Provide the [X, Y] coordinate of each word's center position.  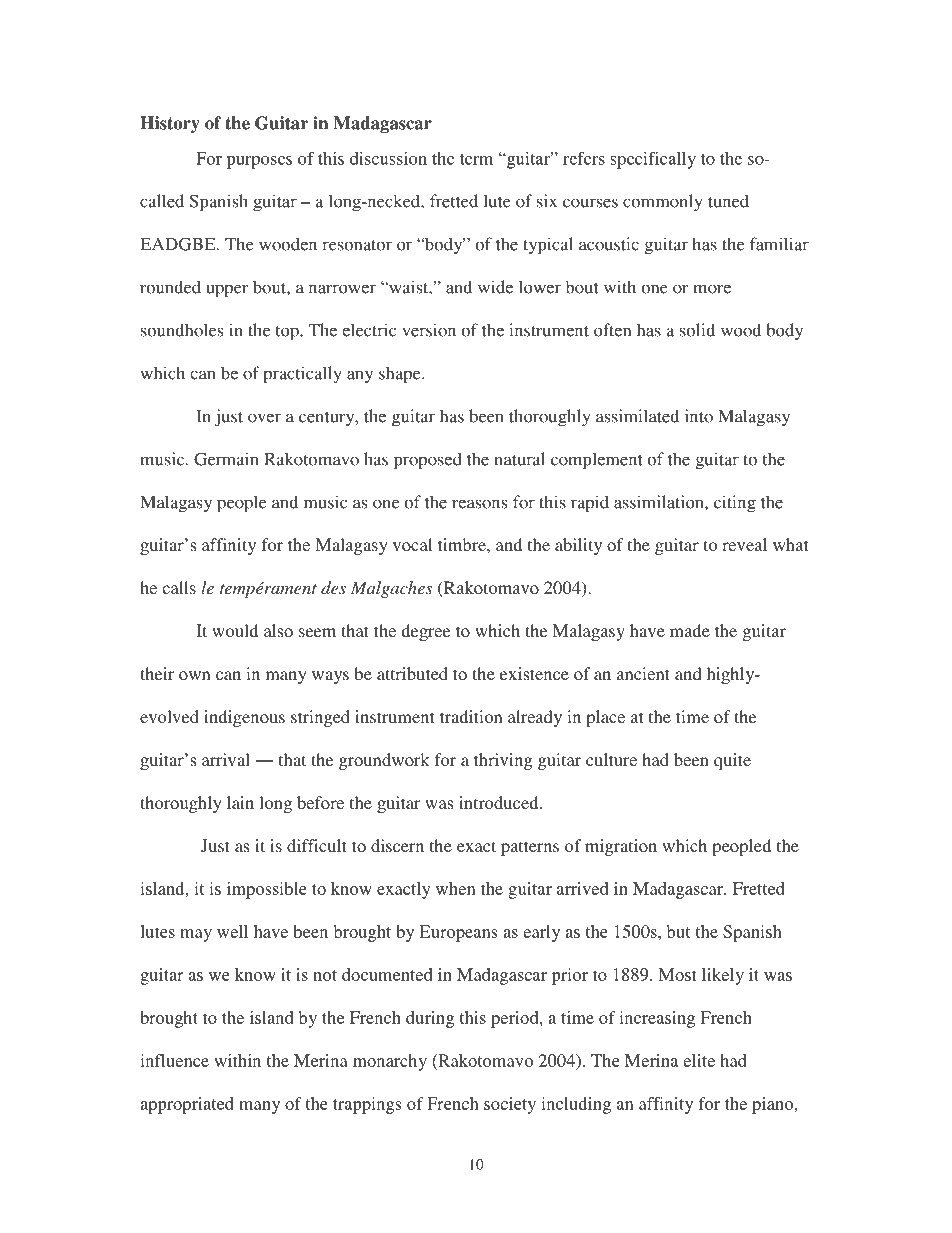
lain [240, 802]
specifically [653, 160]
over [264, 418]
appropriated [187, 1105]
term [476, 159]
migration [621, 847]
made [690, 630]
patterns [530, 848]
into [699, 416]
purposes [259, 162]
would [235, 630]
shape [401, 375]
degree [425, 632]
